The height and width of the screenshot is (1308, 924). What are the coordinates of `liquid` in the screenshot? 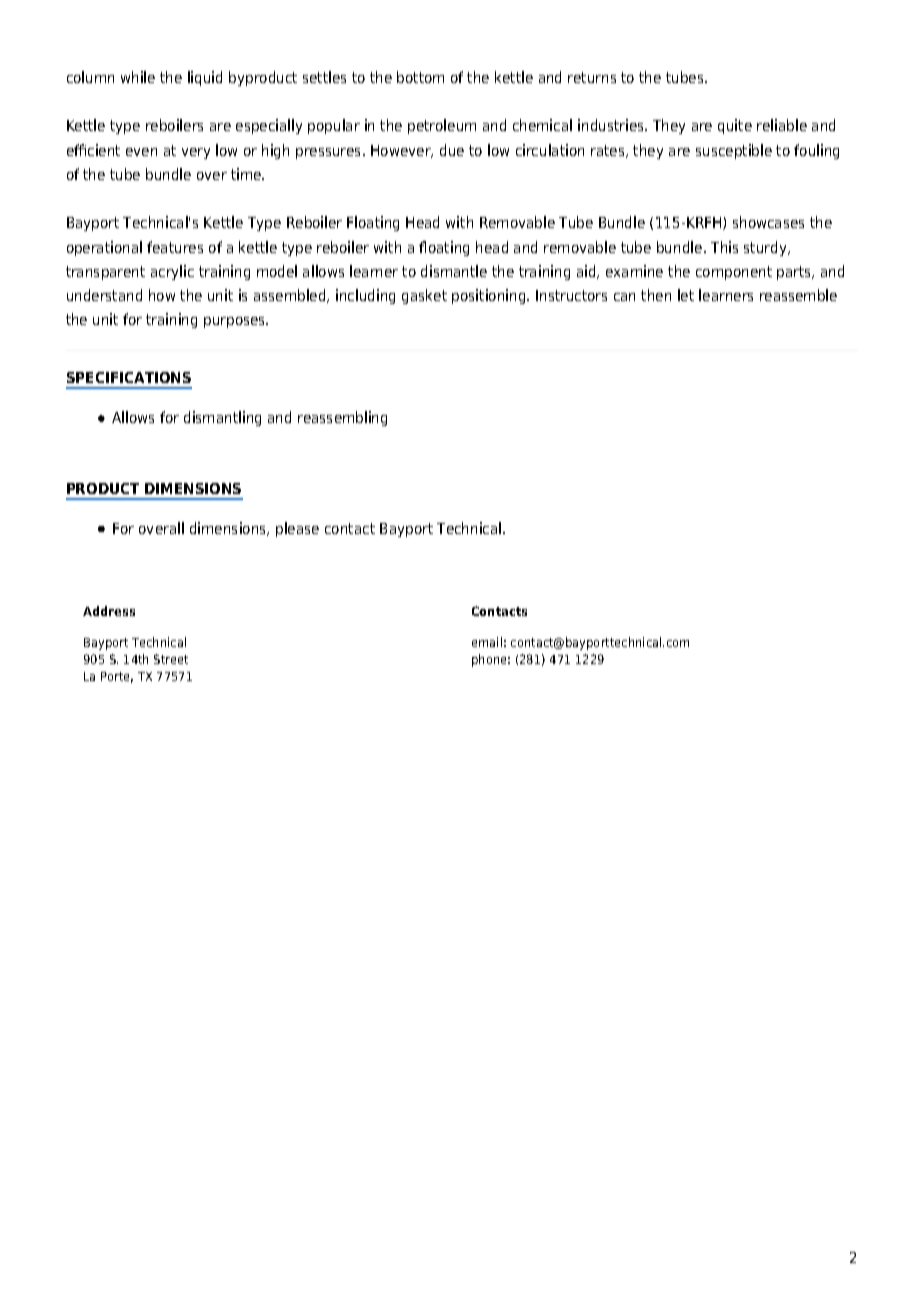 It's located at (205, 78).
